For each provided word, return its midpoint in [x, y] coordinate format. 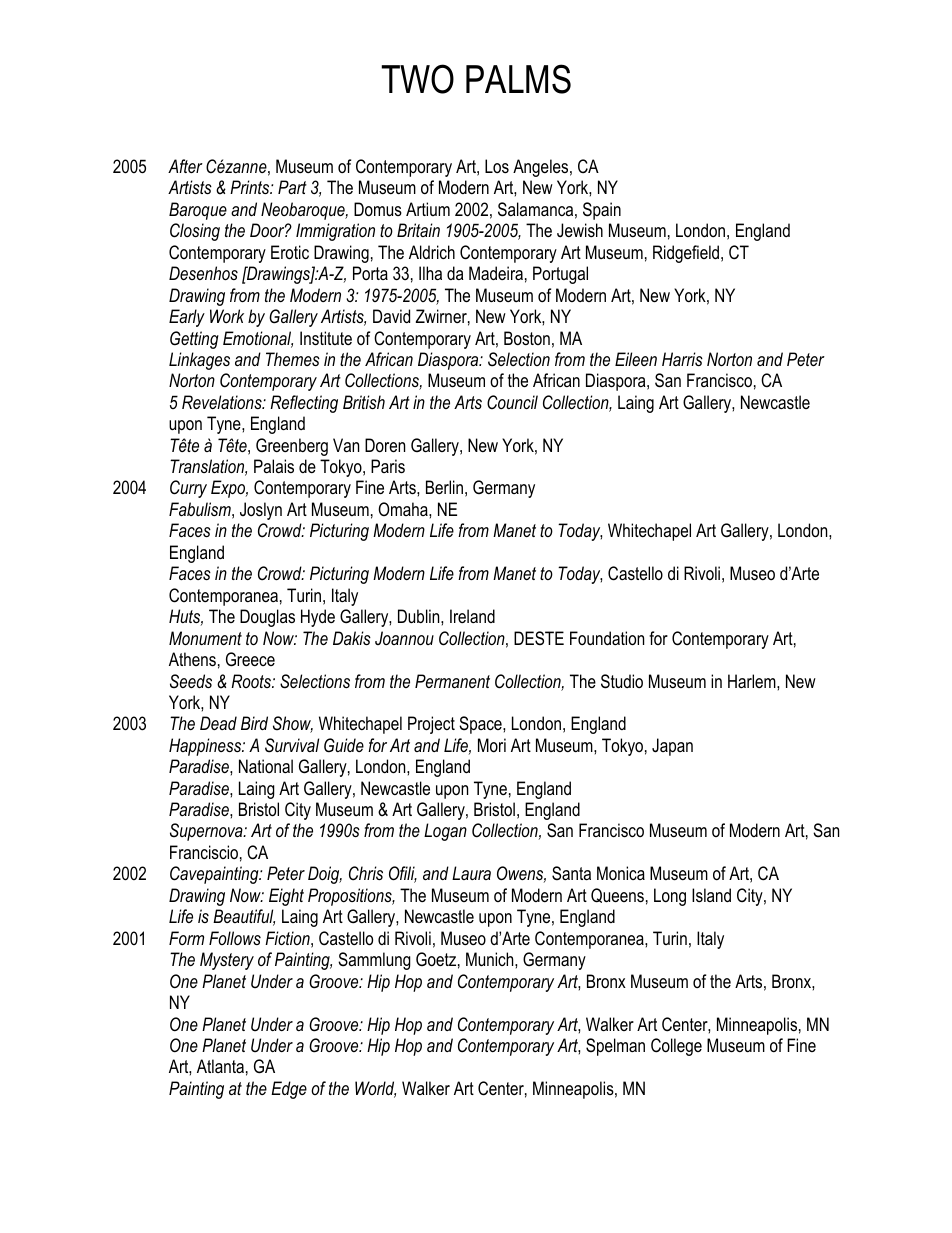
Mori [492, 745]
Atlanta [220, 1066]
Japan [672, 747]
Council [512, 402]
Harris [682, 359]
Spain [602, 211]
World [375, 1089]
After [185, 166]
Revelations [223, 402]
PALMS [518, 79]
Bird [254, 723]
